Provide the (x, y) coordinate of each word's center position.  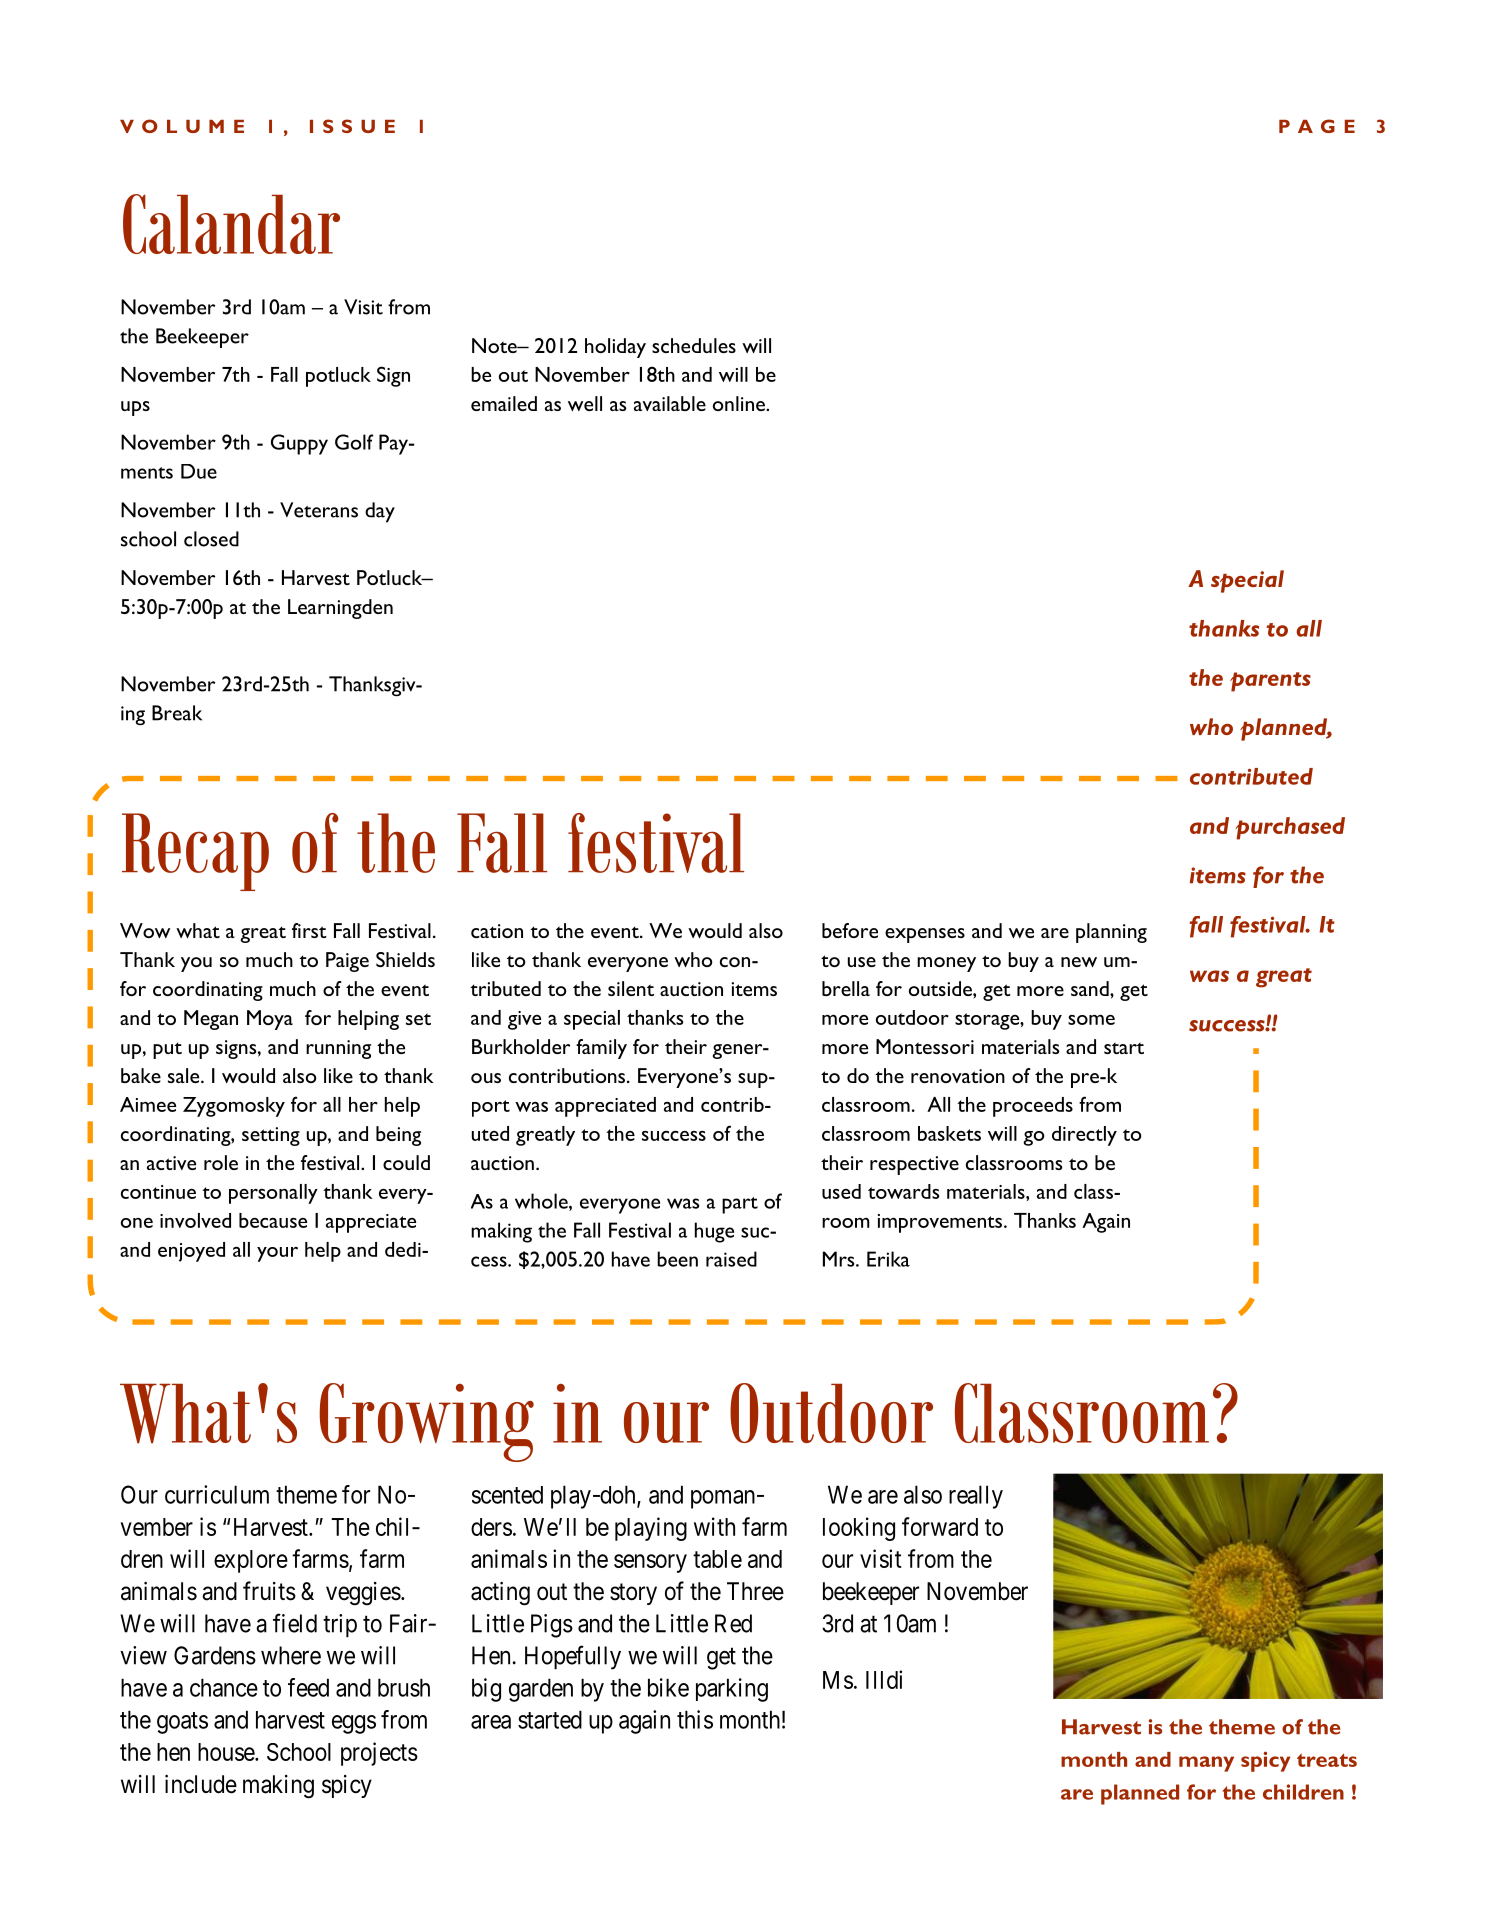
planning (1111, 933)
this (695, 1719)
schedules (694, 345)
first (309, 930)
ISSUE (352, 126)
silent (631, 988)
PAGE (1317, 126)
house (227, 1752)
